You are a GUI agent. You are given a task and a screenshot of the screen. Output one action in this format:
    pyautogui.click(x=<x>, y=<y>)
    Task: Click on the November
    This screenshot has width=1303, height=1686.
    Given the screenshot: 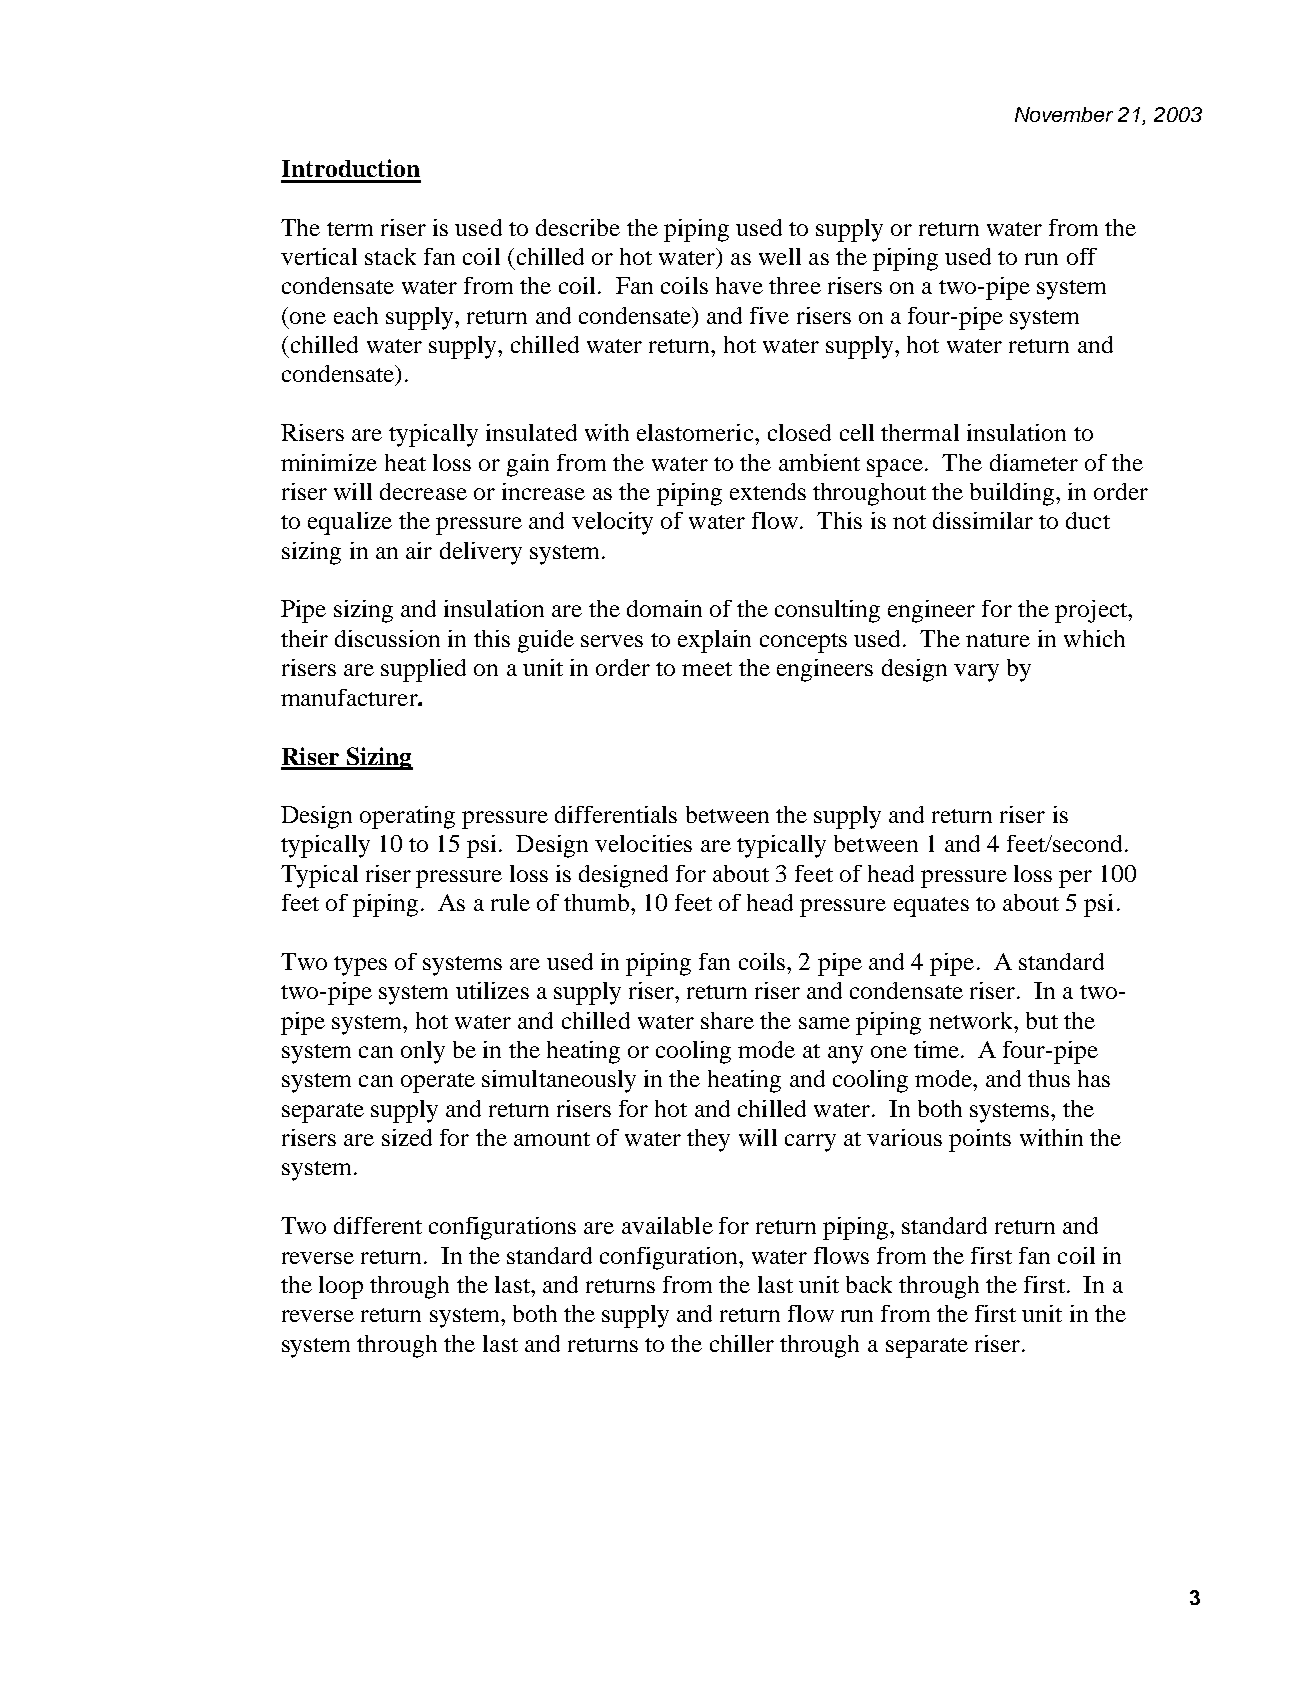 What is the action you would take?
    pyautogui.click(x=1064, y=114)
